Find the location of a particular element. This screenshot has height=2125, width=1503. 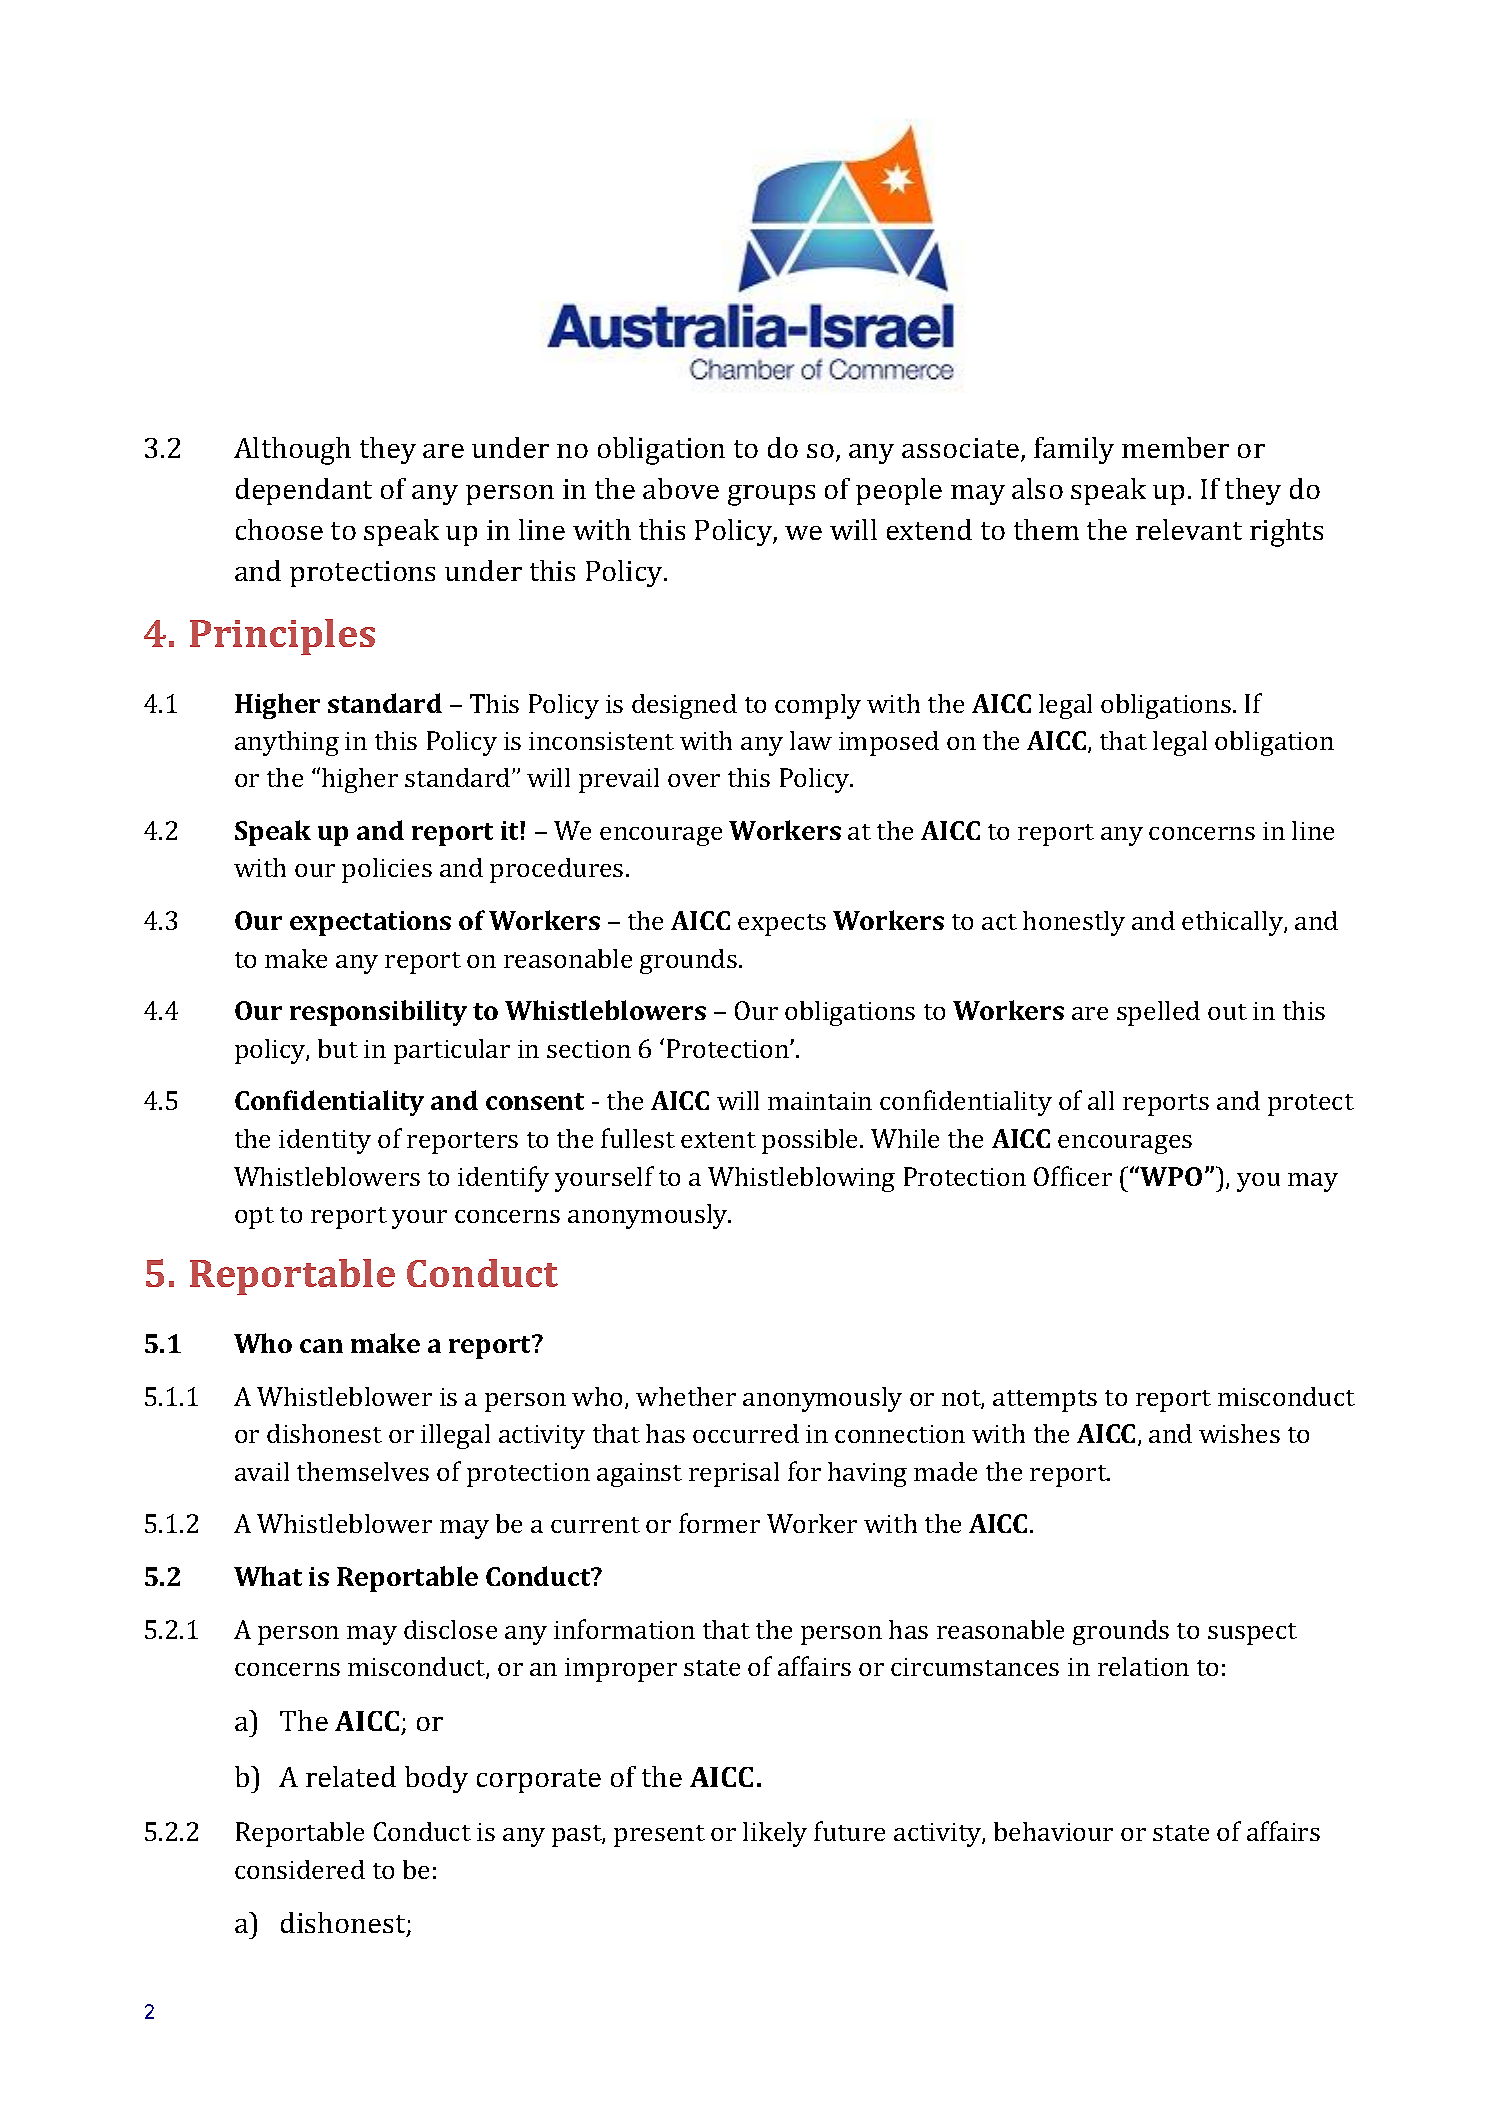

relevant is located at coordinates (1189, 529).
